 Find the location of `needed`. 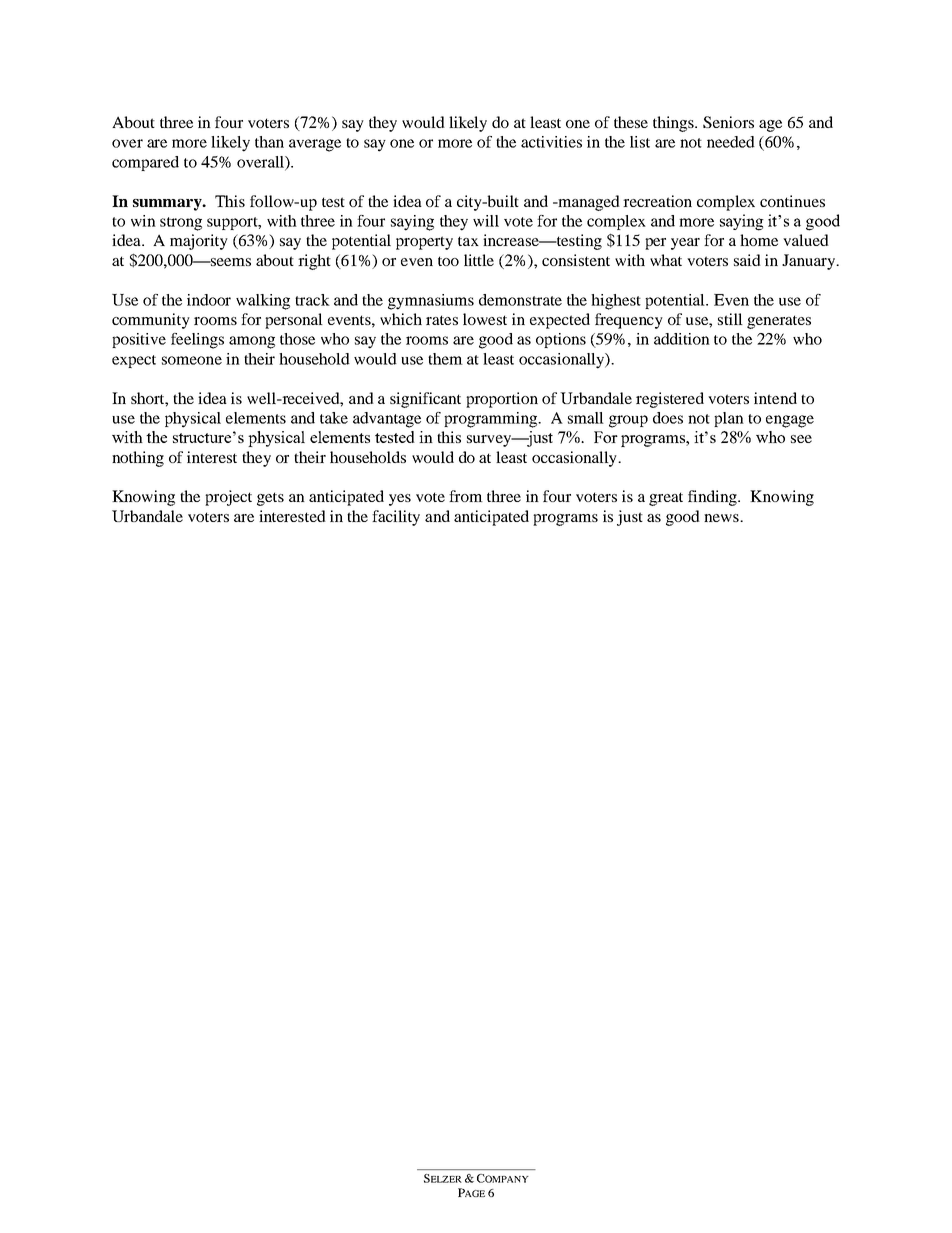

needed is located at coordinates (731, 142).
